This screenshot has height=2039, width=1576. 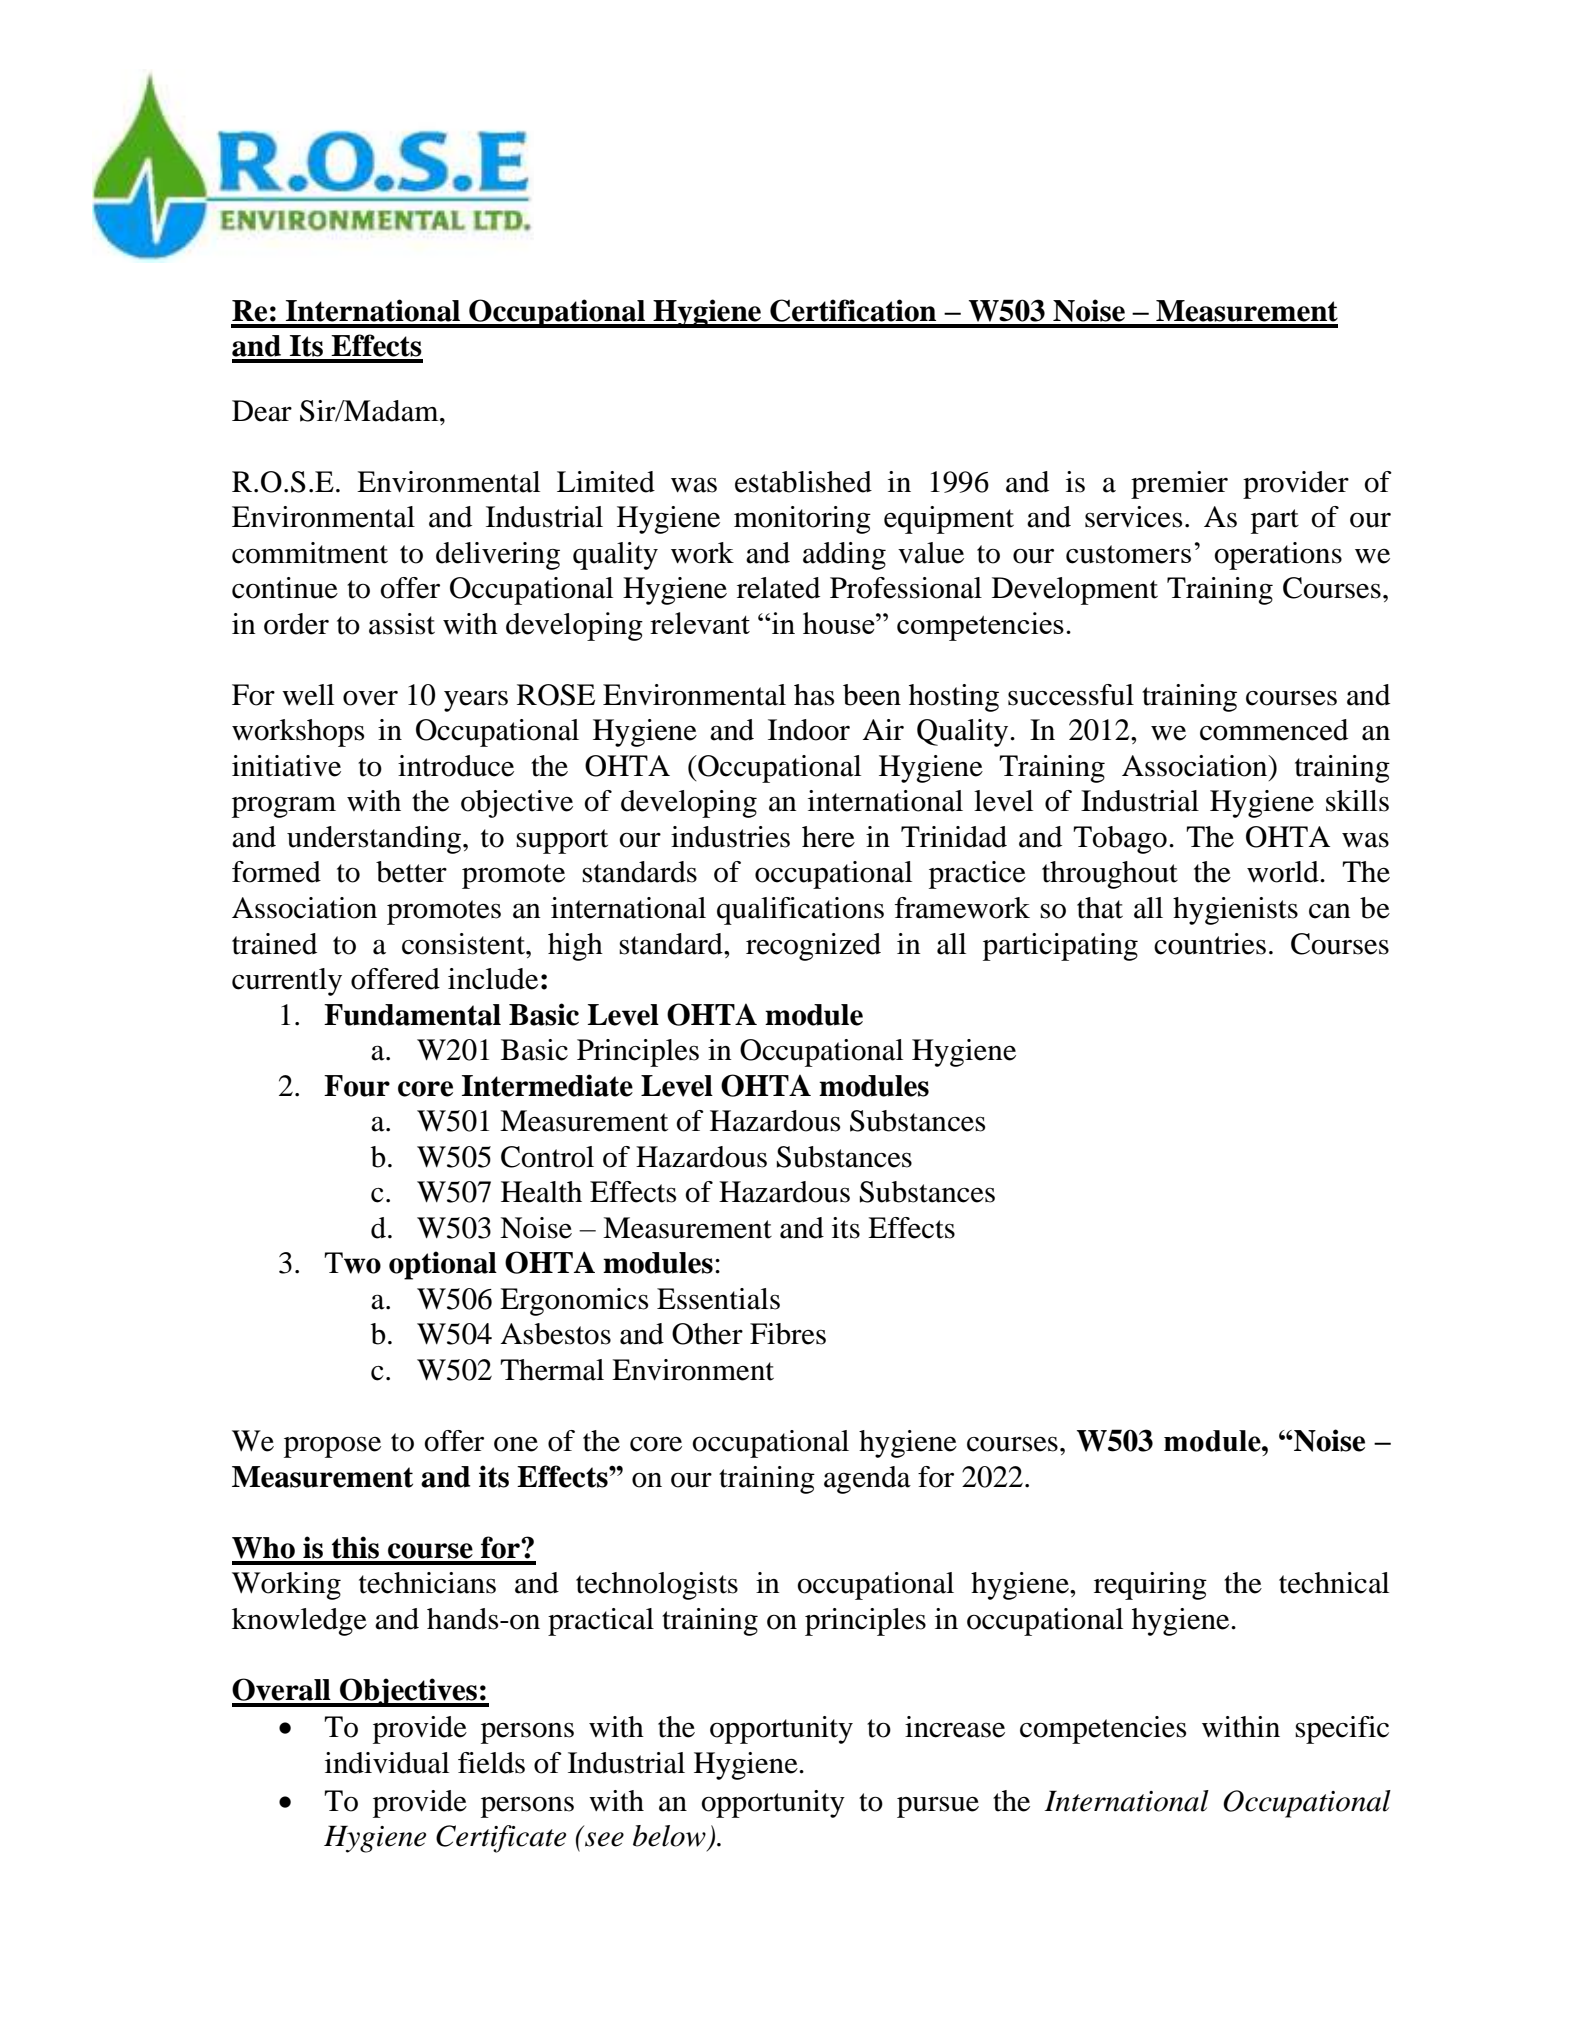 I want to click on better, so click(x=411, y=872).
